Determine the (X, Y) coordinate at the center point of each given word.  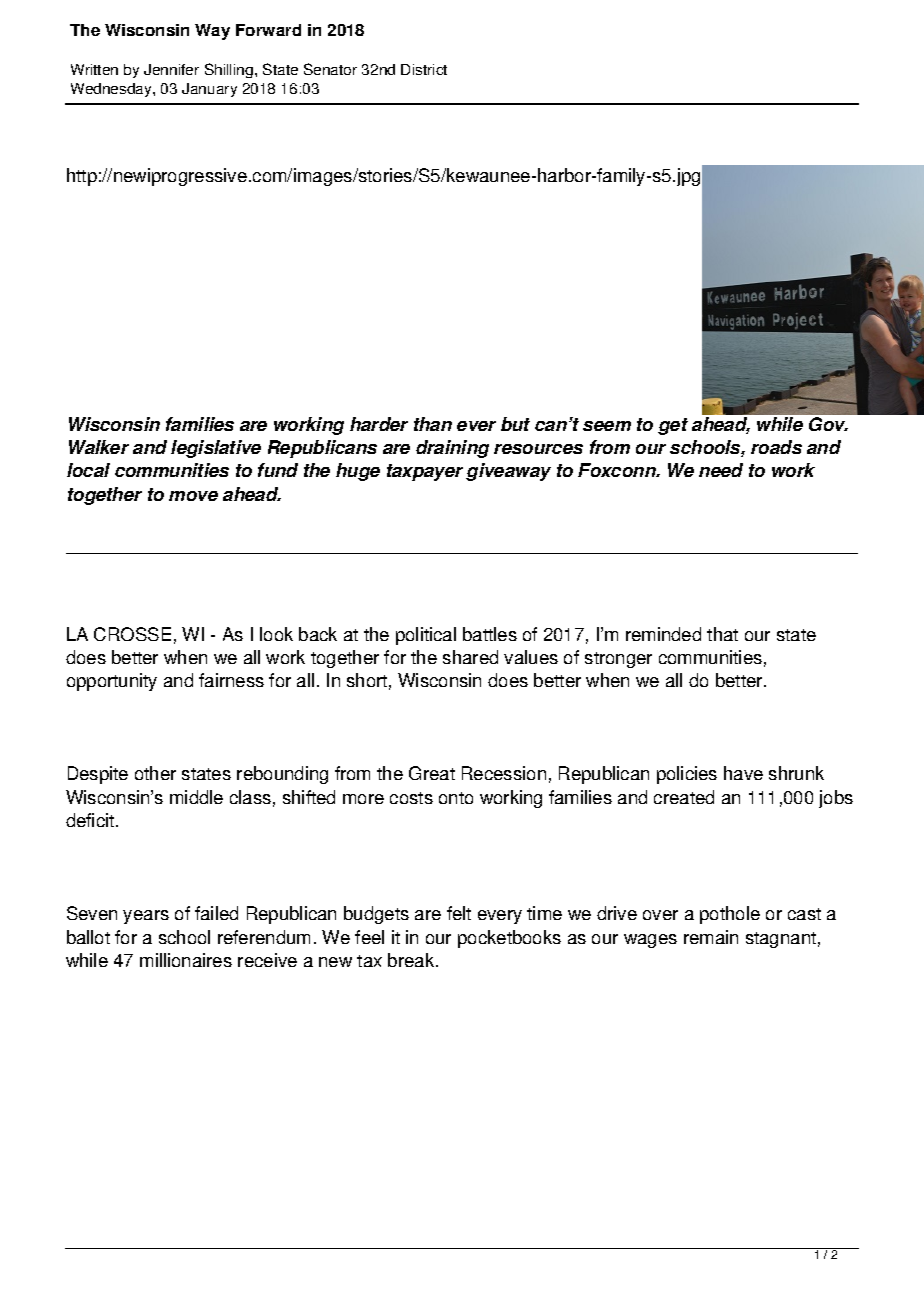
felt (459, 913)
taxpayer (425, 472)
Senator (330, 69)
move (193, 496)
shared (470, 657)
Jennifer (171, 69)
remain (711, 937)
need (721, 470)
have (743, 773)
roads (776, 447)
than (433, 424)
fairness (231, 680)
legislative (216, 449)
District (424, 69)
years (146, 917)
